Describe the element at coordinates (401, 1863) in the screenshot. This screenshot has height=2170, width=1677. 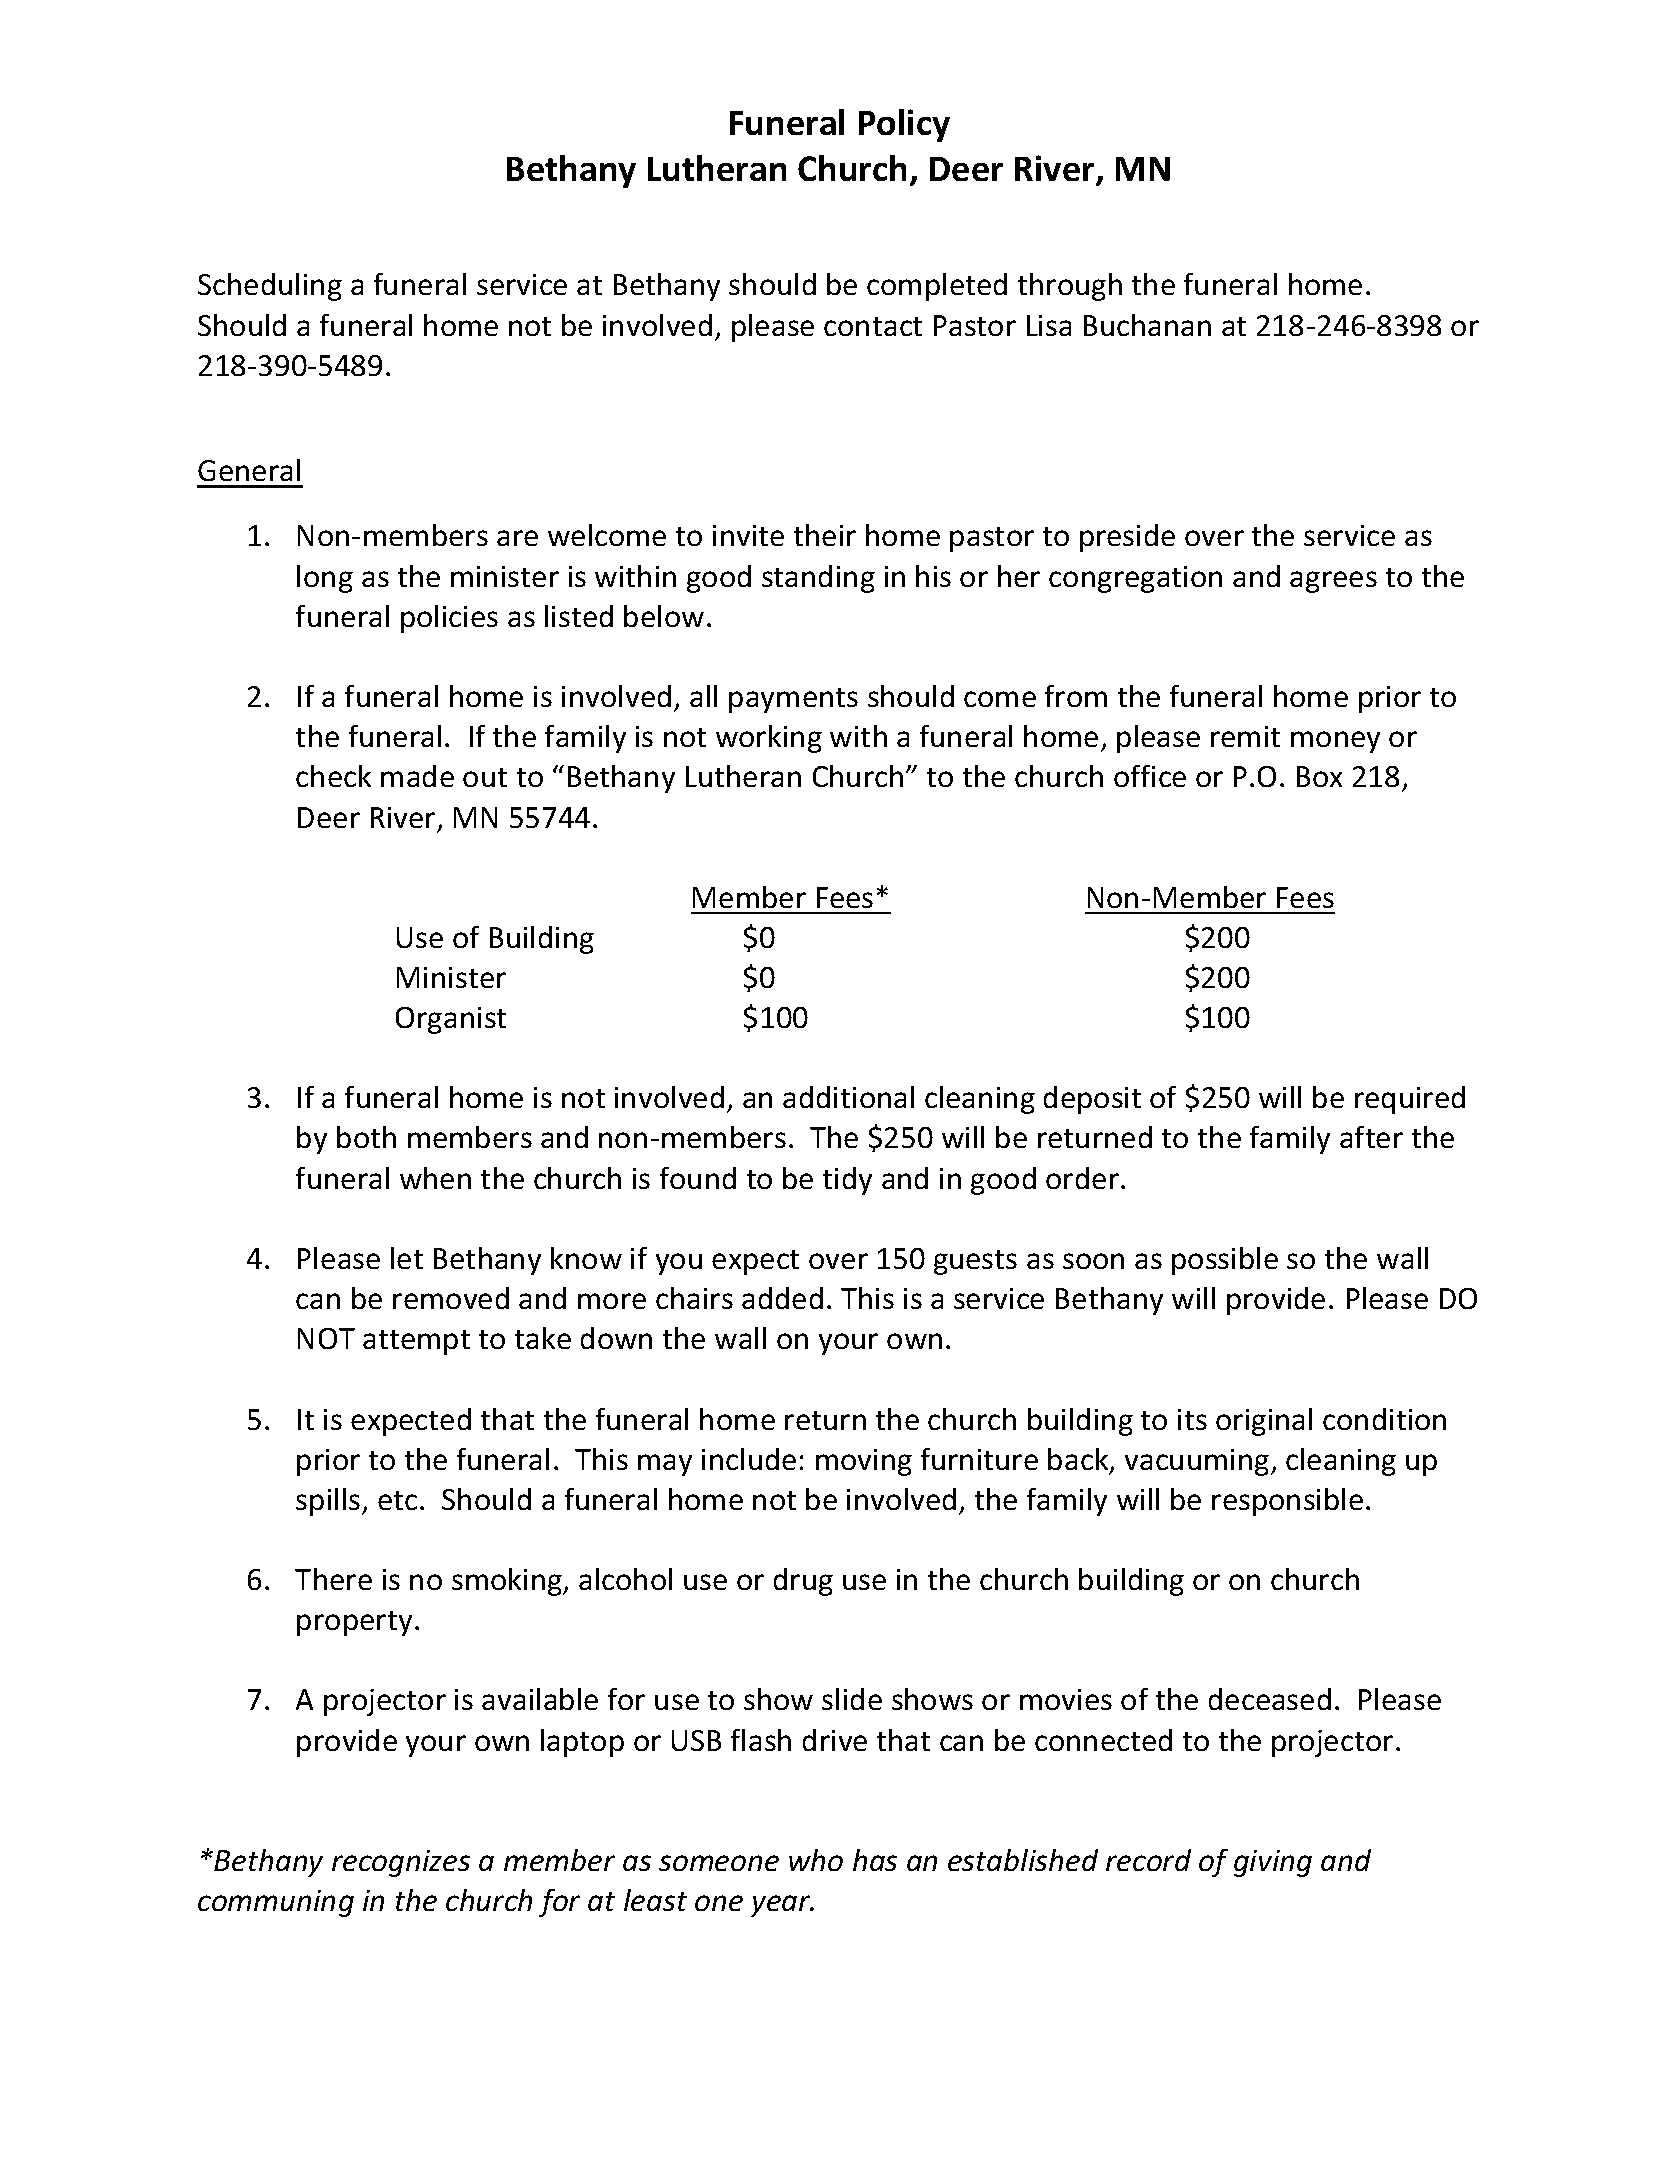
I see `recognizes` at that location.
